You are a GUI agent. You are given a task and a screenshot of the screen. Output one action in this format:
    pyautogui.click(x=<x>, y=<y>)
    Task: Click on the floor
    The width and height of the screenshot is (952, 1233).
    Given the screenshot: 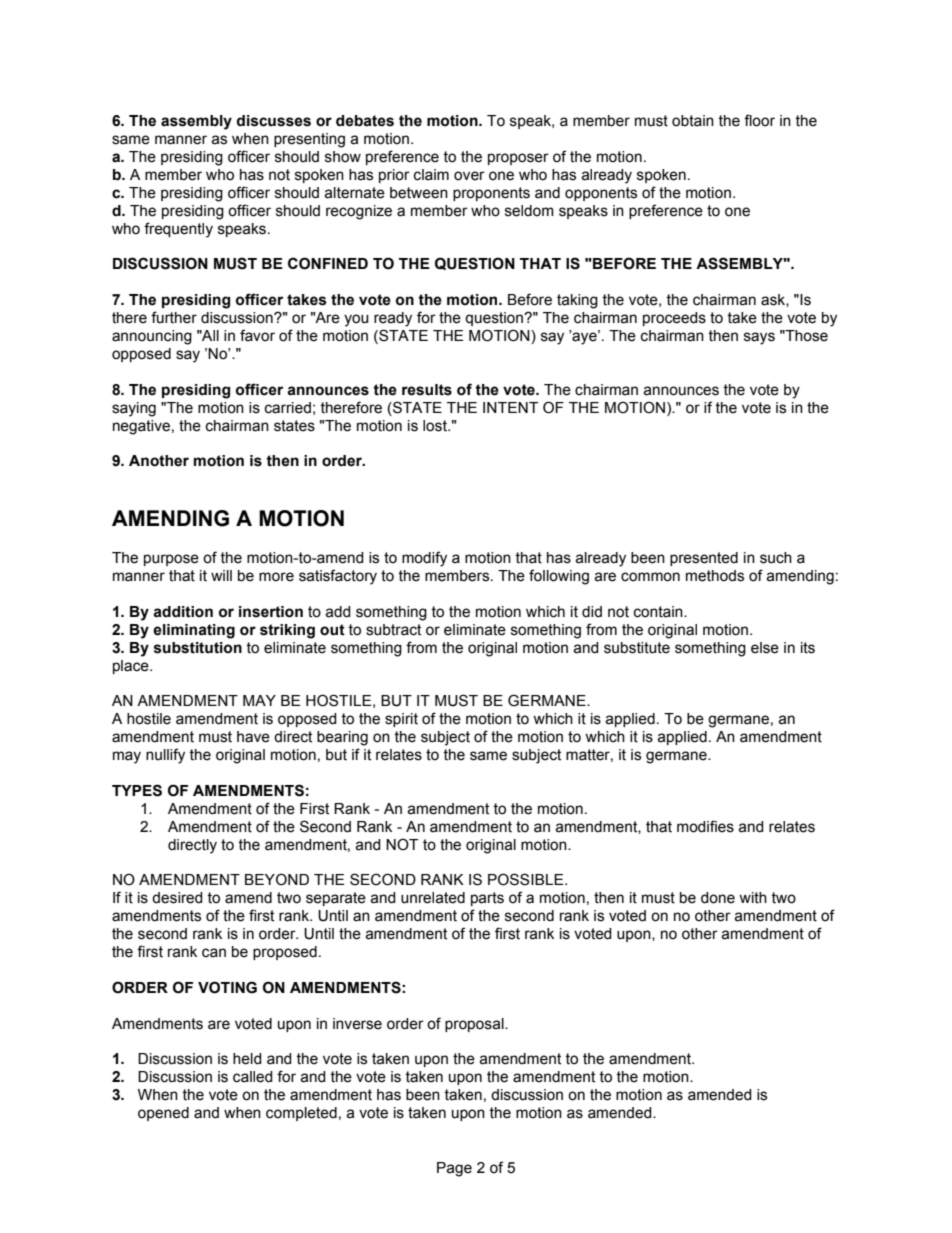 What is the action you would take?
    pyautogui.click(x=759, y=120)
